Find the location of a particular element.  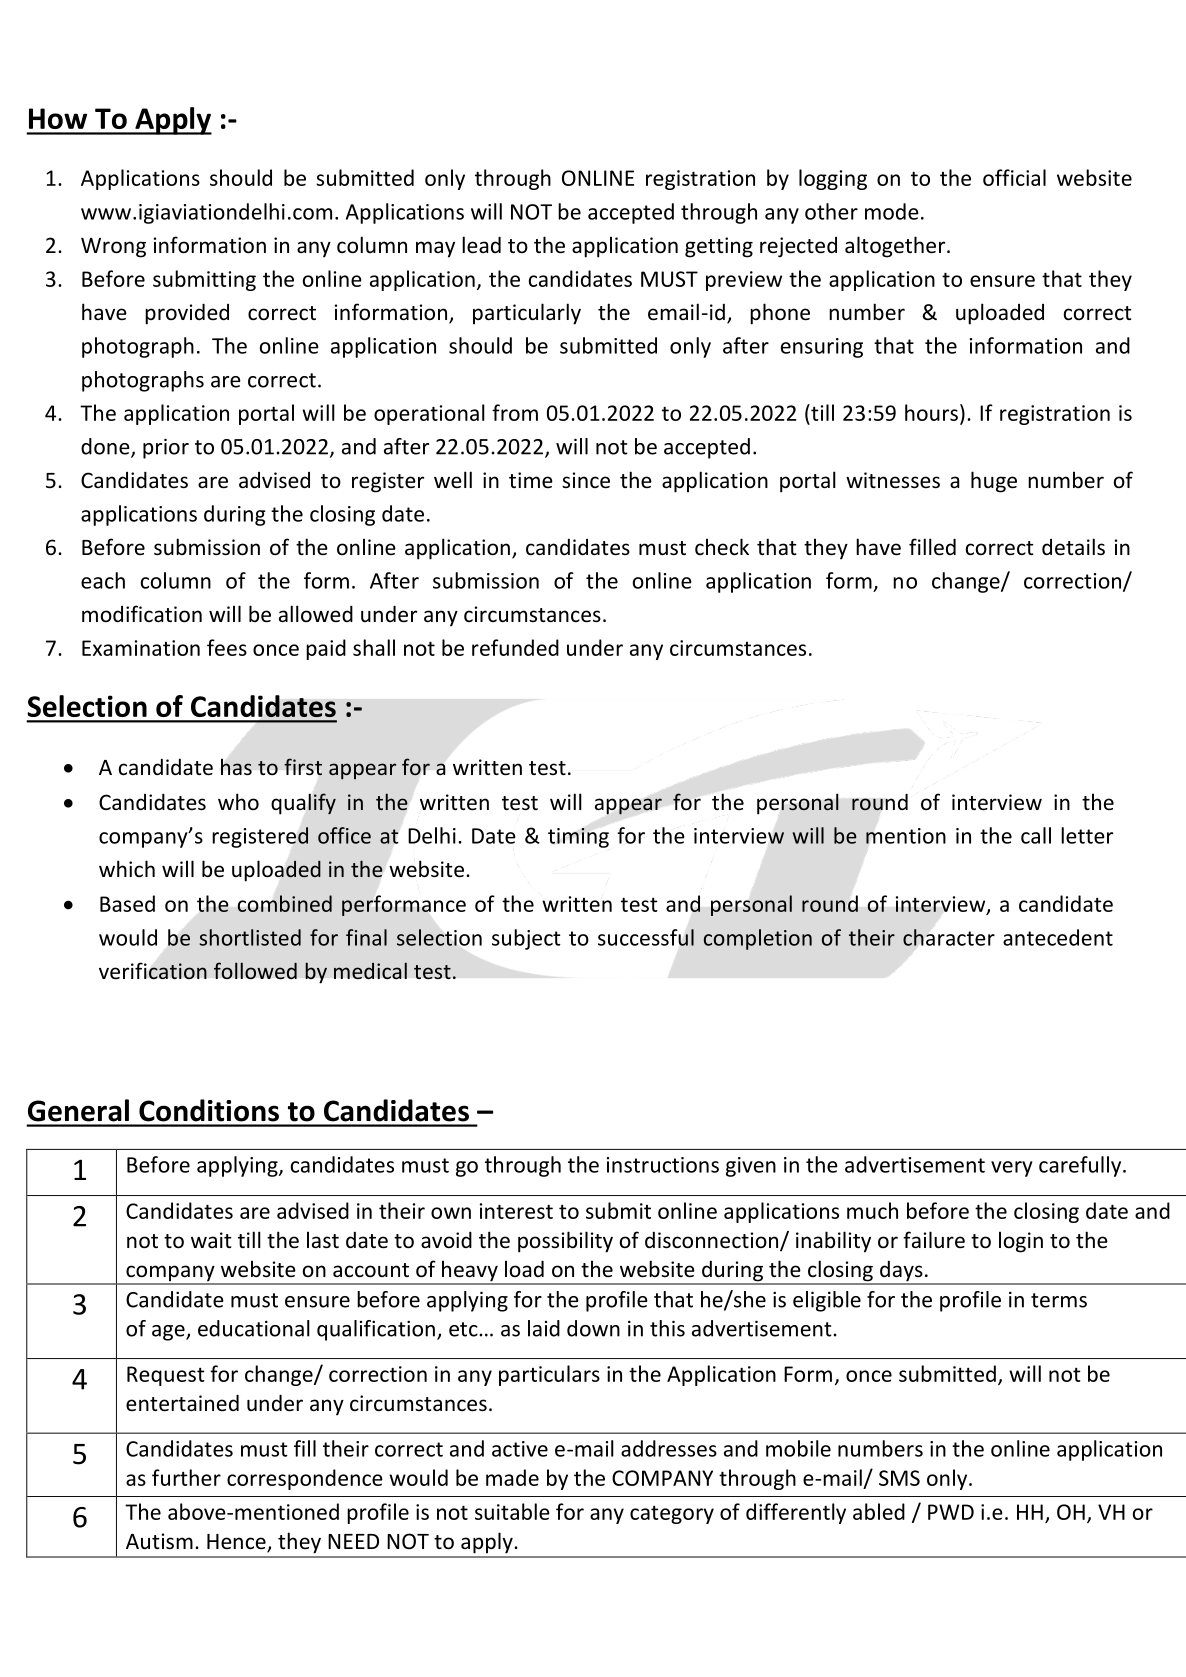

huge is located at coordinates (994, 482).
